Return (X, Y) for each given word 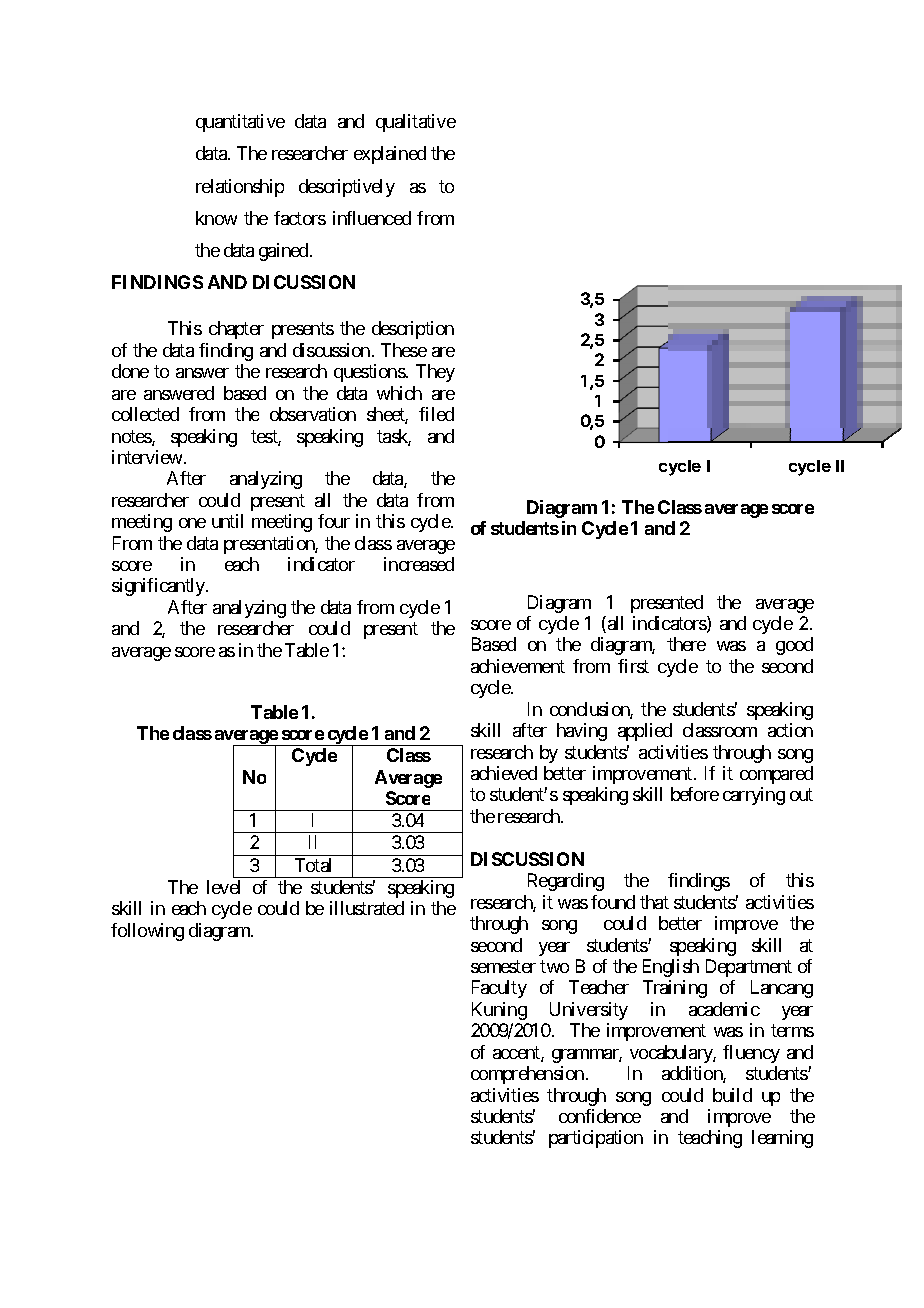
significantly (159, 587)
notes (132, 438)
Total (313, 865)
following (147, 932)
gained (285, 252)
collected (145, 414)
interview (147, 457)
